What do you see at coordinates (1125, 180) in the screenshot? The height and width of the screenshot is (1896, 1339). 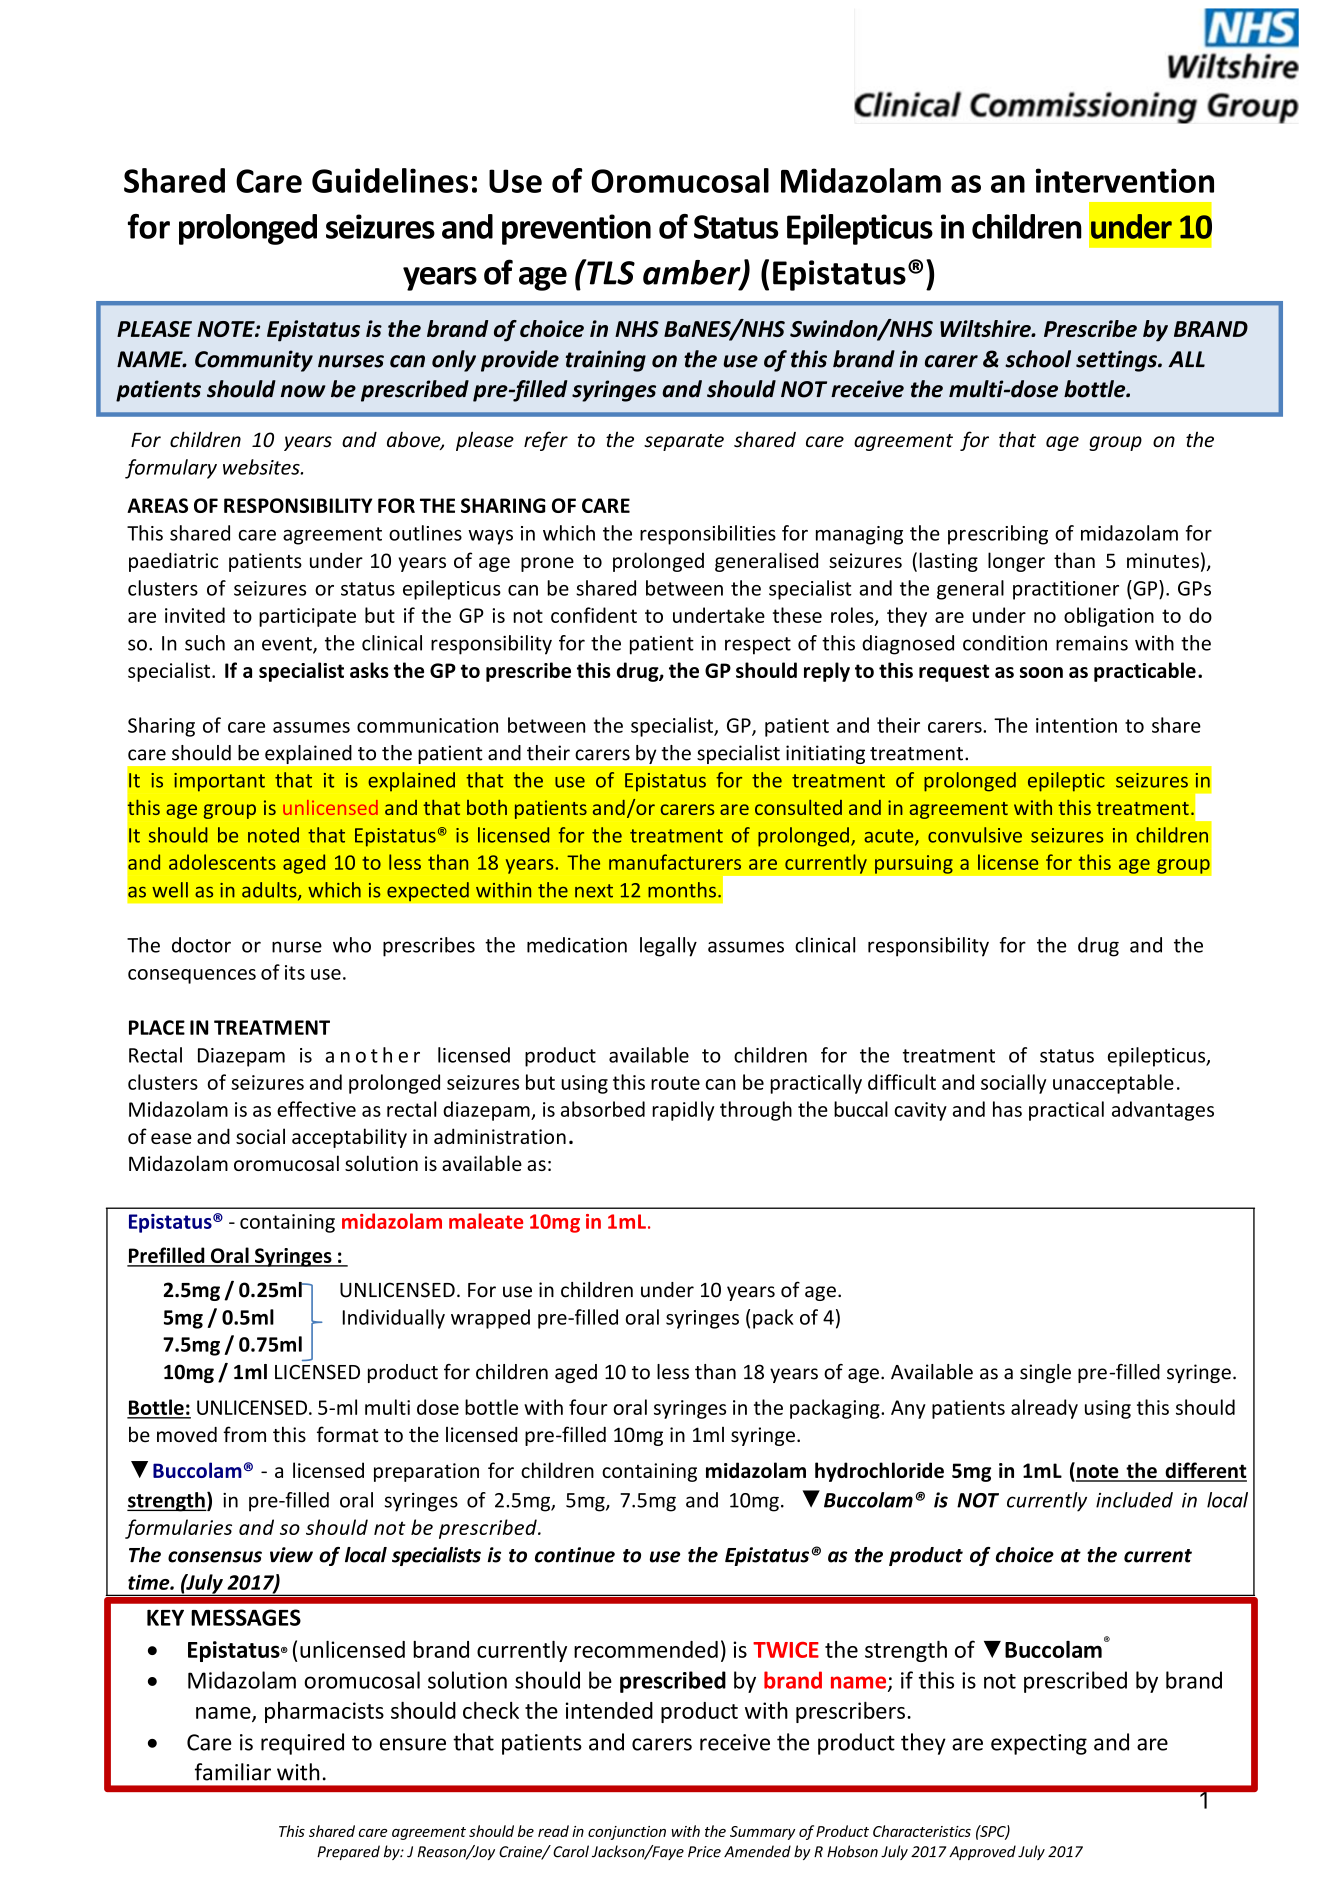 I see `intervention` at bounding box center [1125, 180].
